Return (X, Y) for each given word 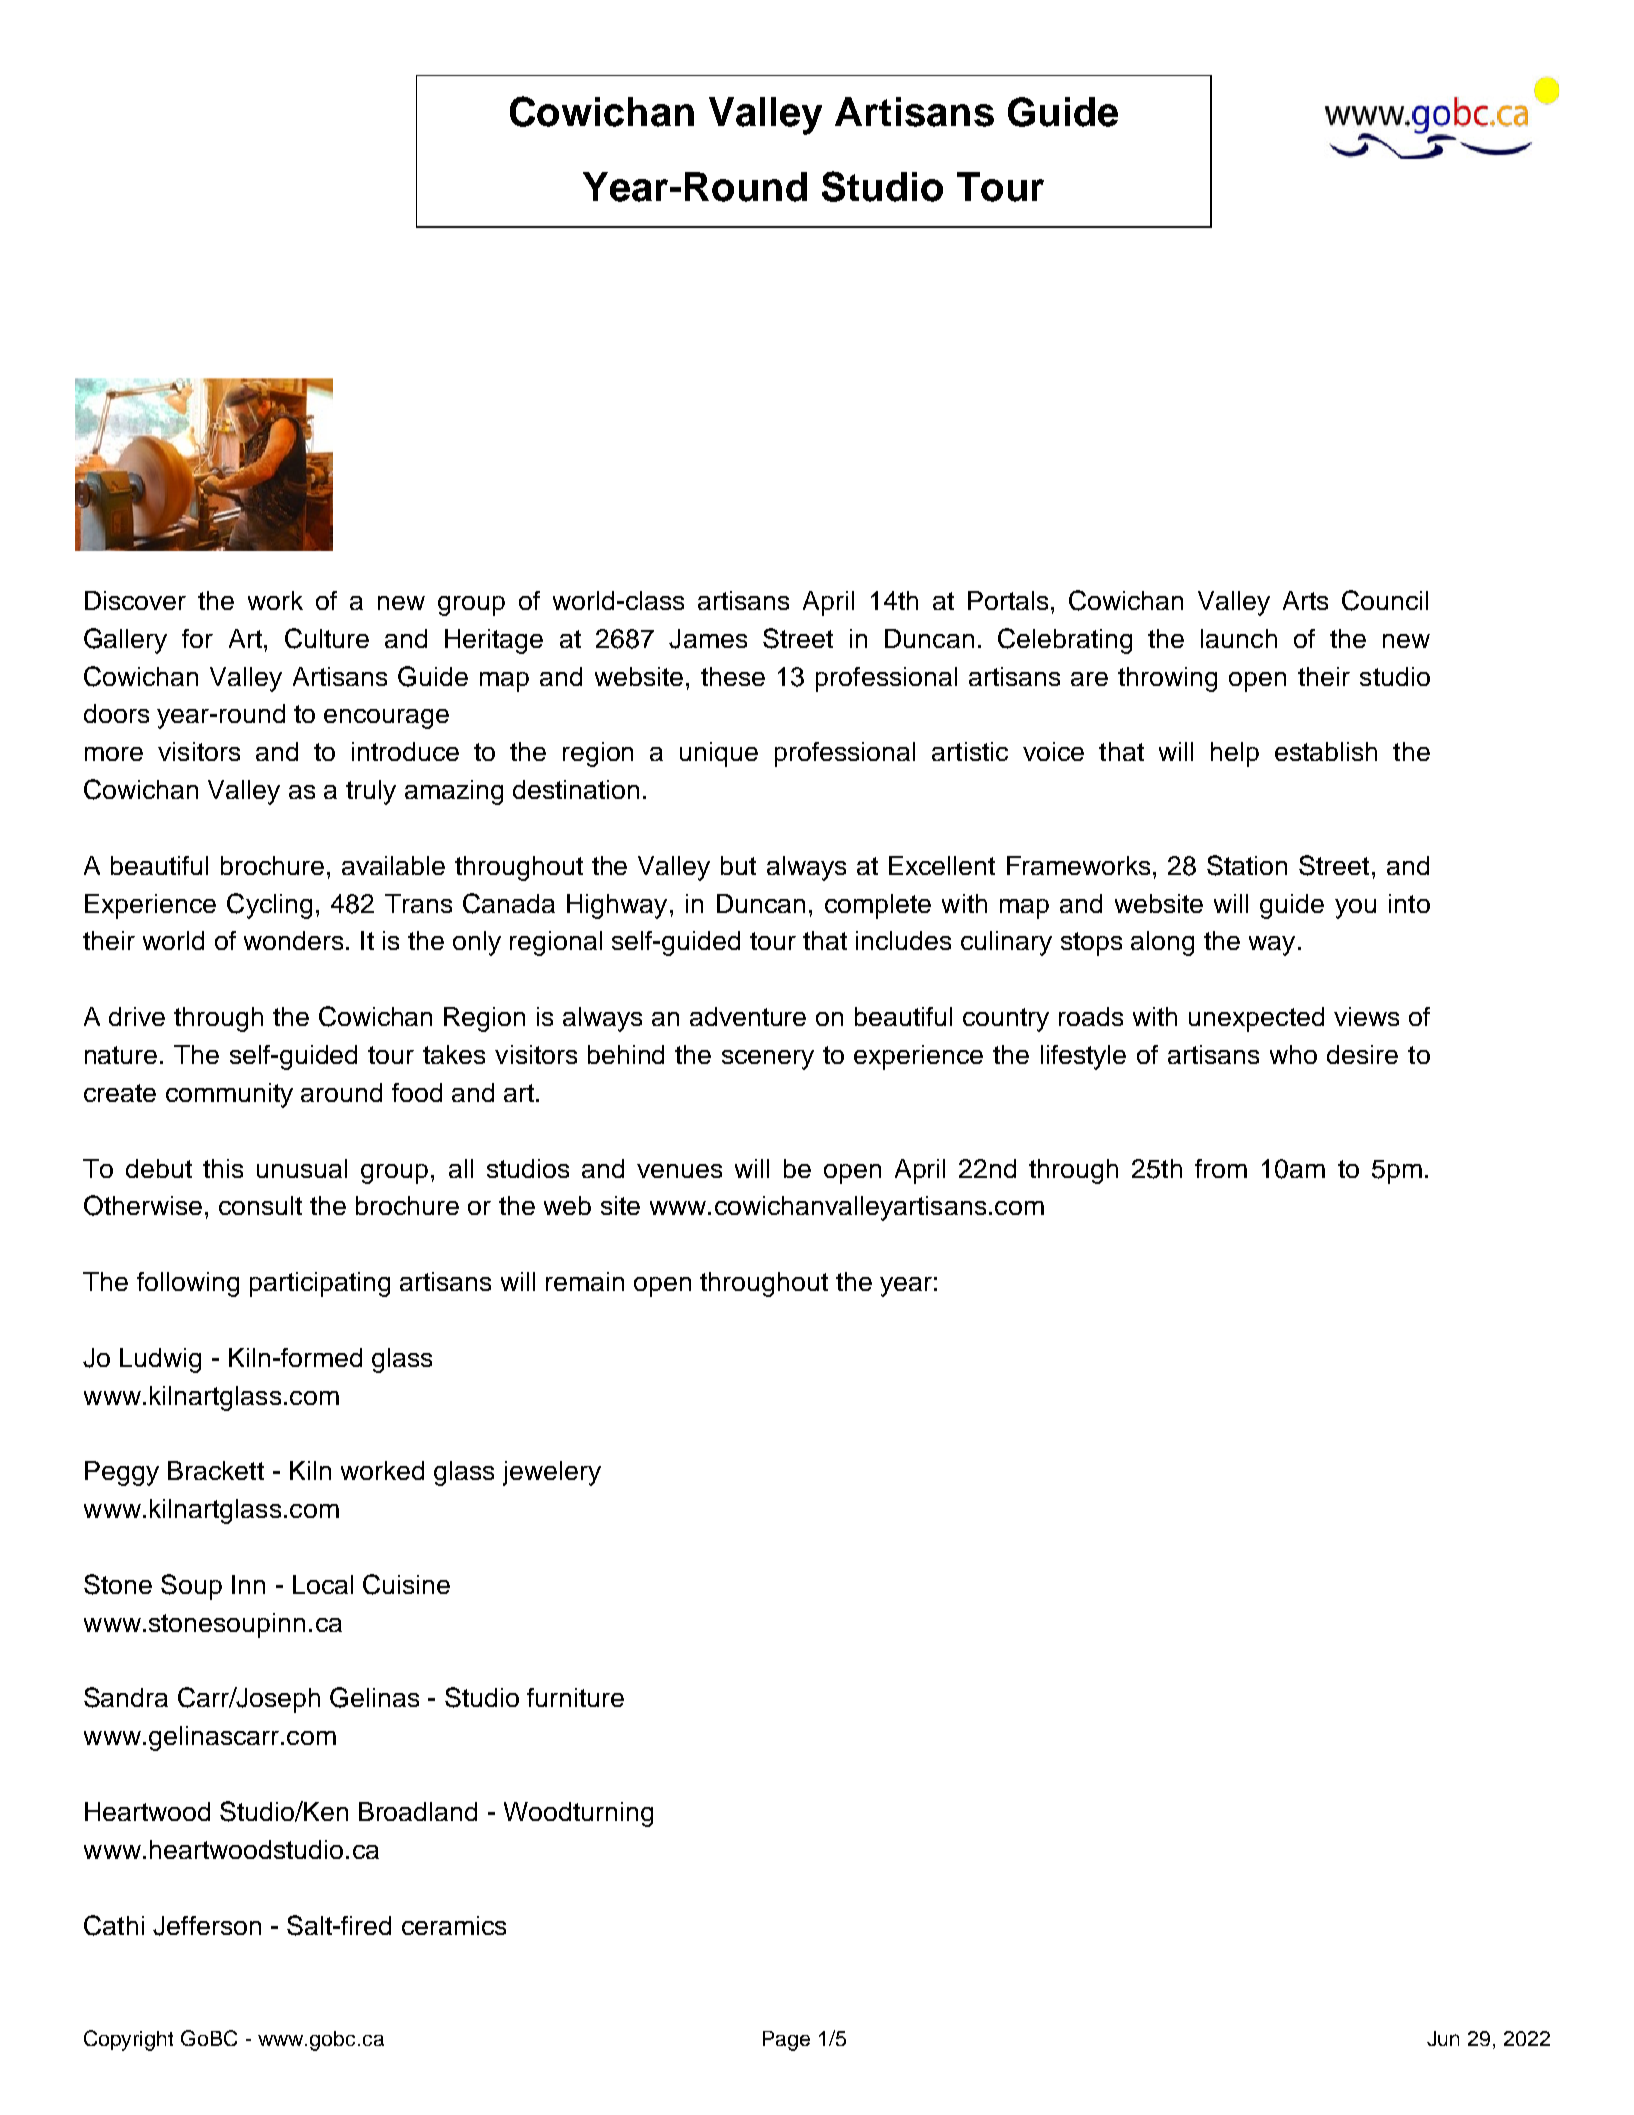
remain (585, 1281)
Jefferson (207, 1926)
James (708, 639)
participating (320, 1284)
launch (1239, 638)
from (1221, 1168)
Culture (327, 638)
